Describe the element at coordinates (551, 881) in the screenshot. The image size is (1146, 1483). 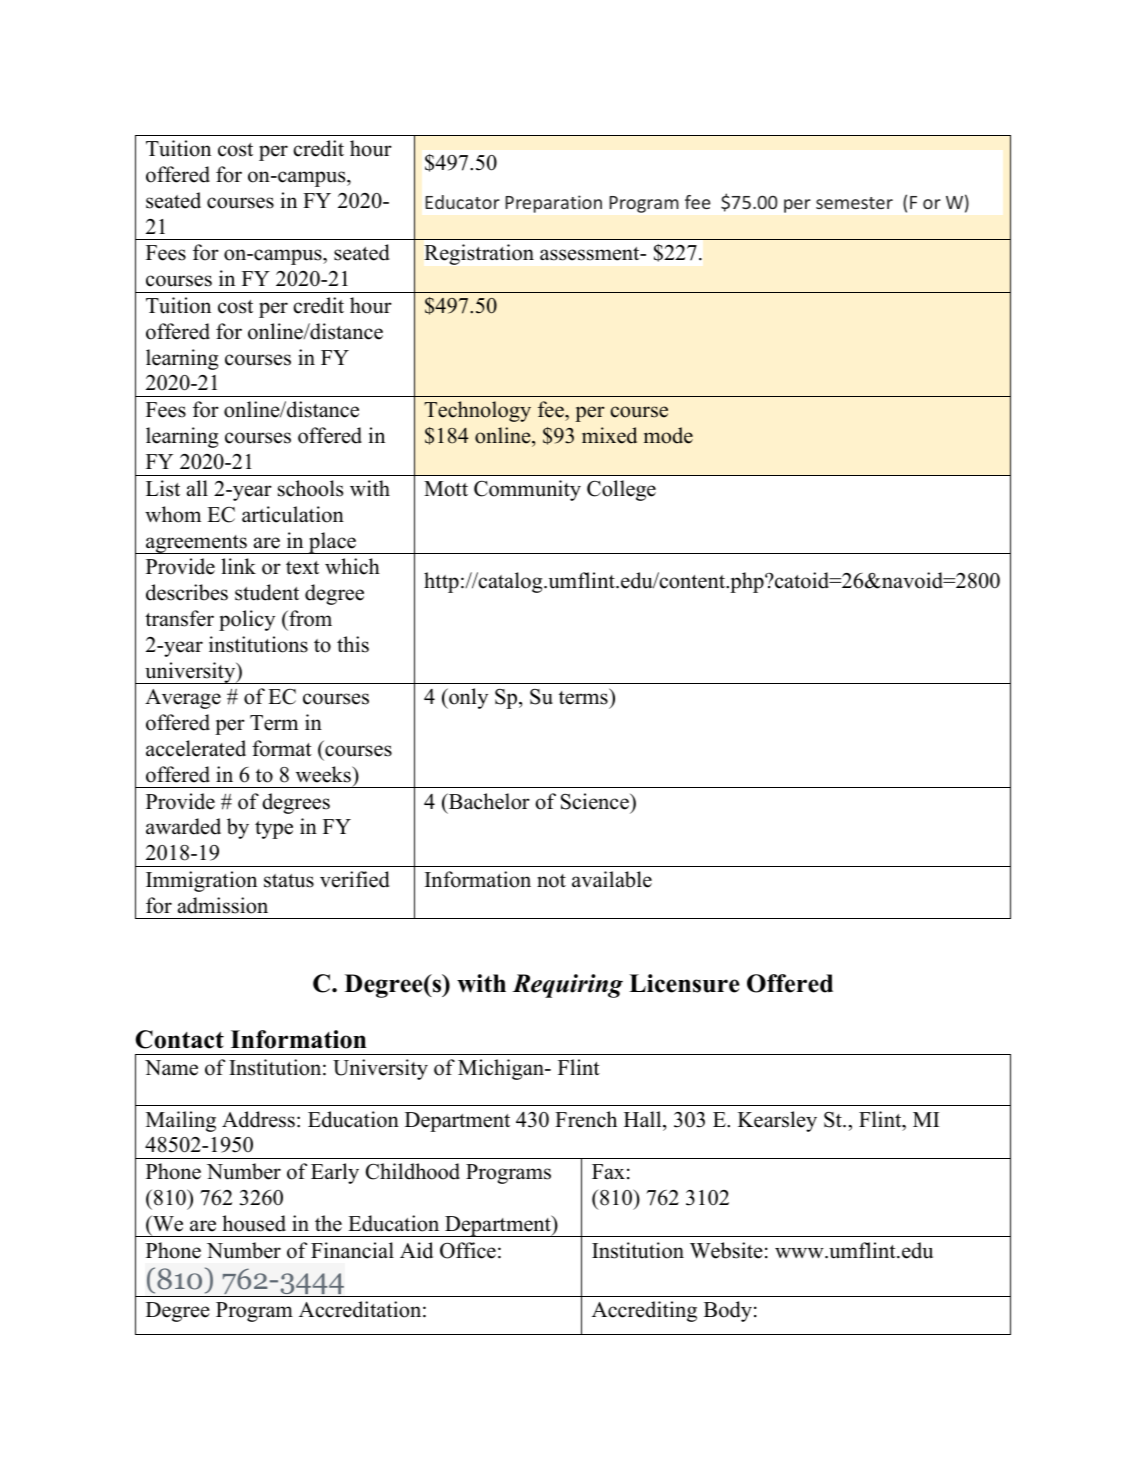
I see `not` at that location.
